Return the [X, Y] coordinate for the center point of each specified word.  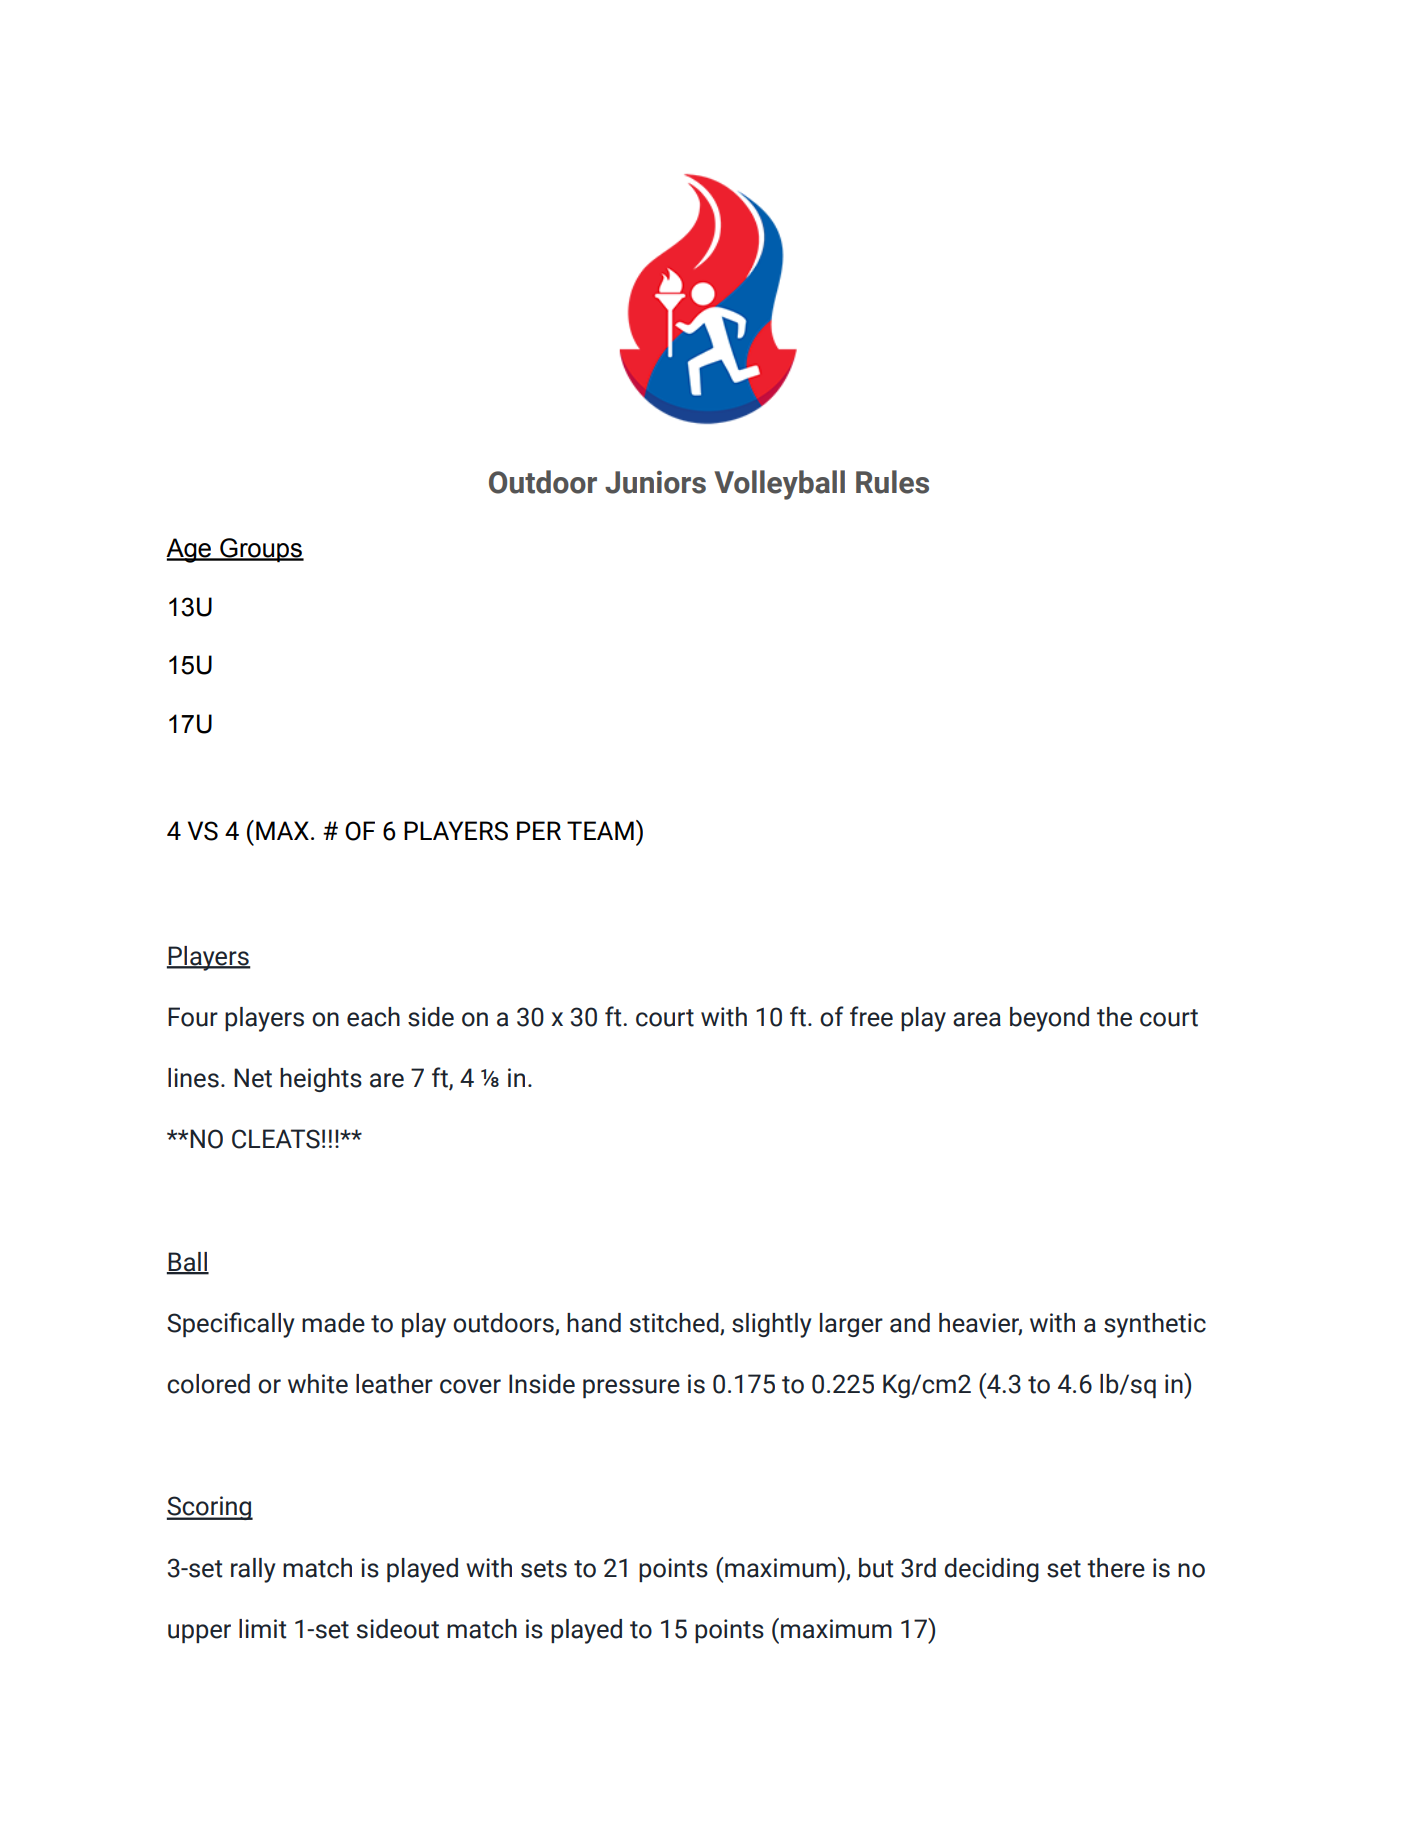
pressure [631, 1388]
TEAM [600, 830]
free [871, 1016]
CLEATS [276, 1139]
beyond [1049, 1019]
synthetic [1155, 1325]
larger [851, 1325]
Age [190, 550]
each [373, 1017]
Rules [892, 482]
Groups [261, 550]
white [318, 1384]
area [977, 1019]
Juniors [655, 482]
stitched [675, 1324]
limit [262, 1629]
